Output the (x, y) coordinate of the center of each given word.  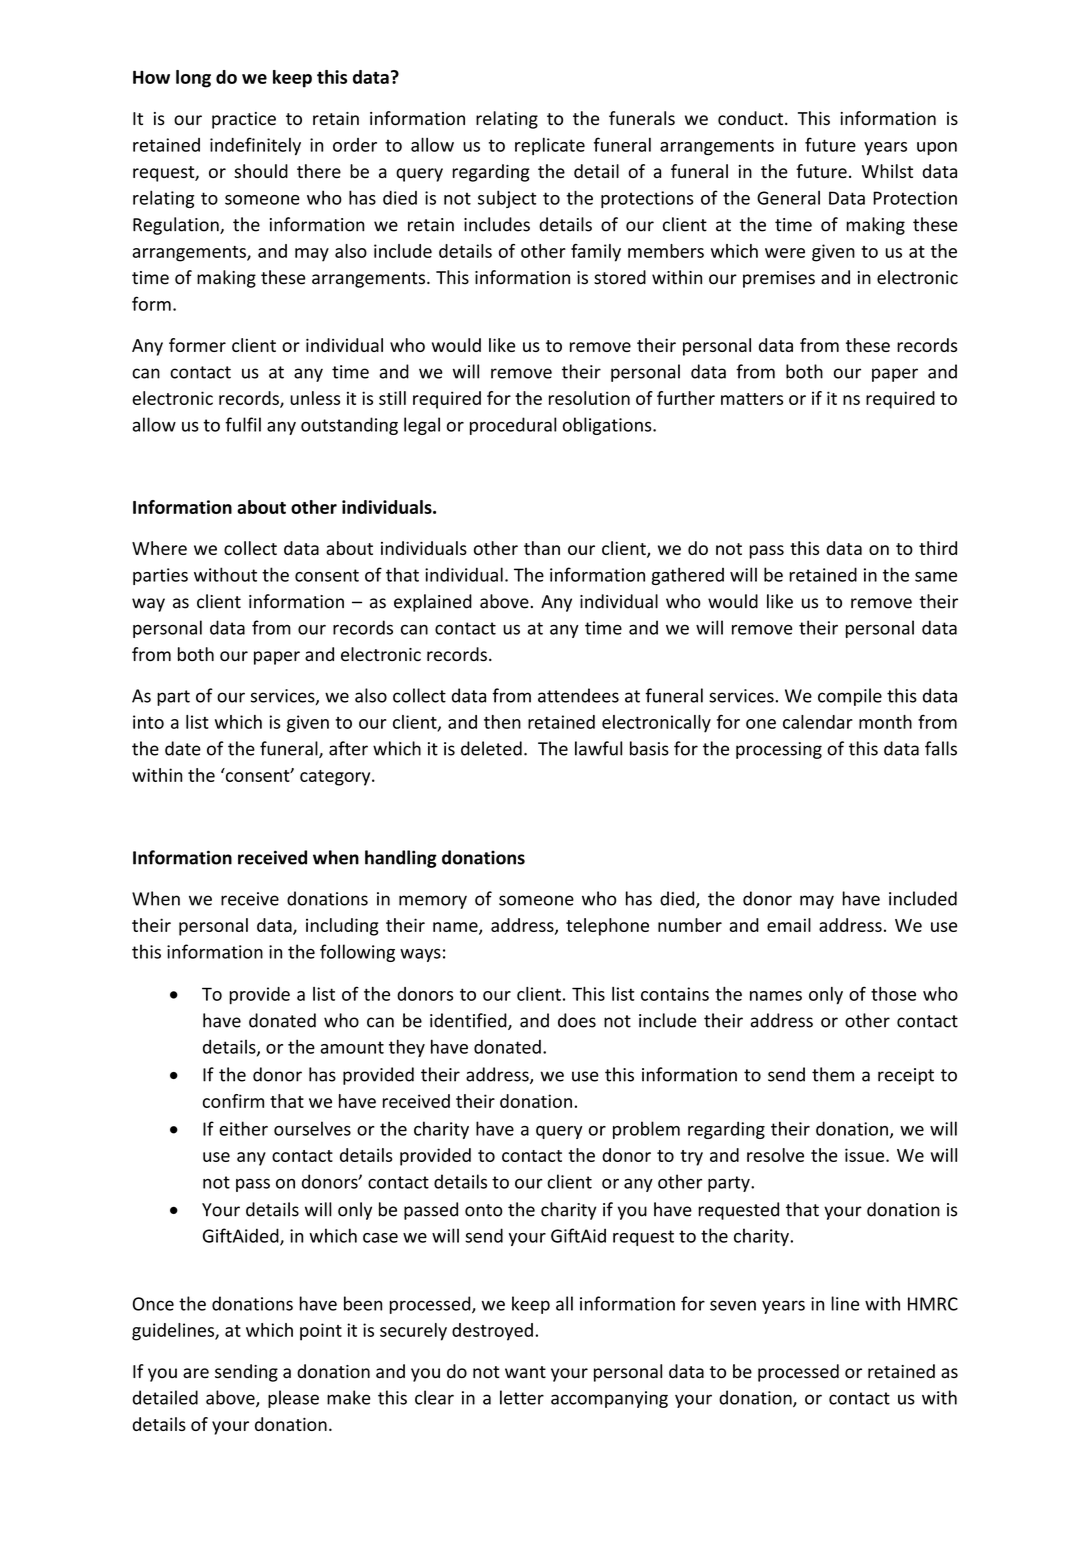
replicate (550, 146)
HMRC (933, 1304)
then (502, 722)
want (525, 1372)
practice (244, 120)
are (196, 1373)
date (183, 748)
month (885, 722)
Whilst (887, 171)
